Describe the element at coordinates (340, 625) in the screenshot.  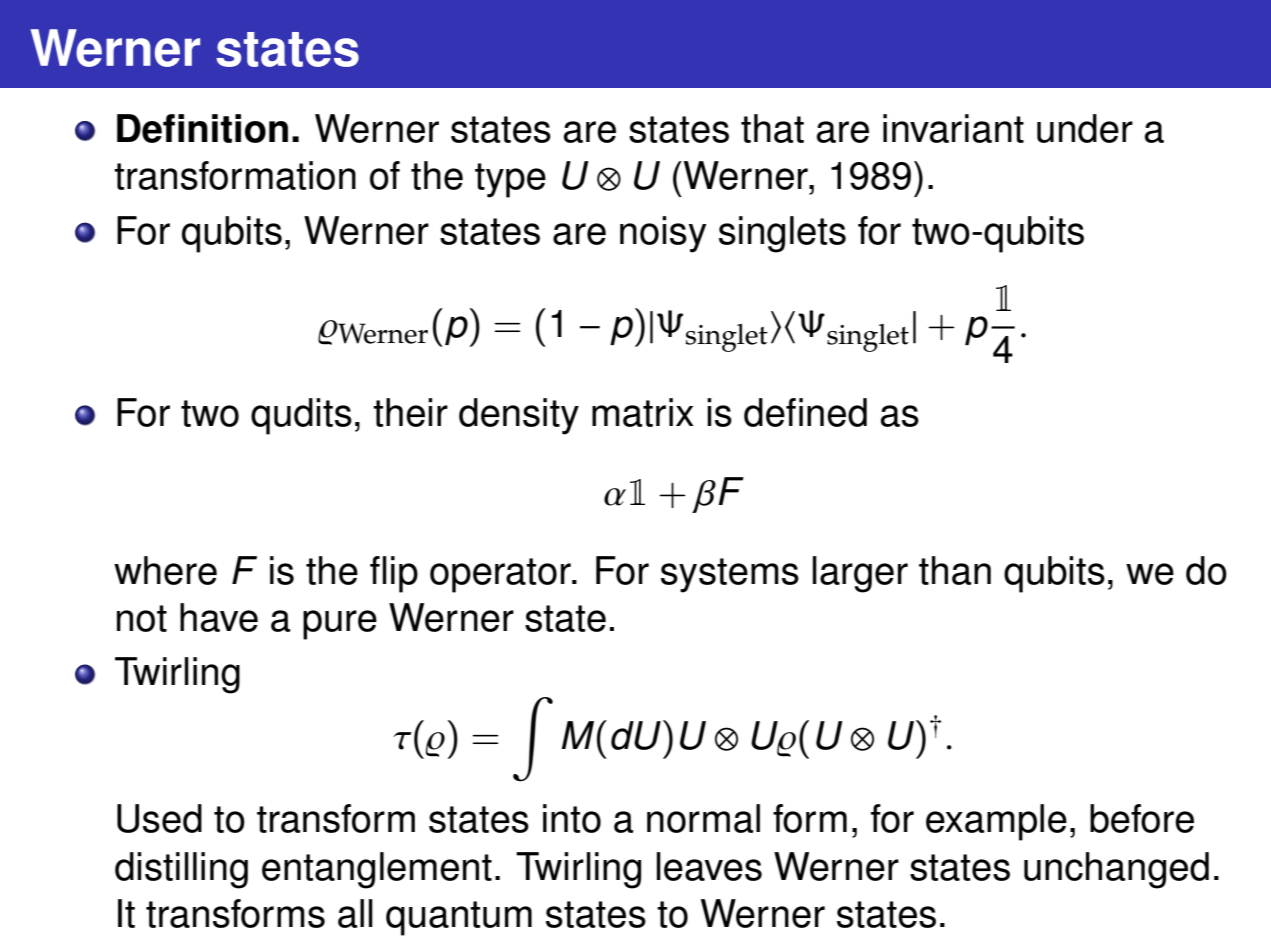
I see `pure` at that location.
